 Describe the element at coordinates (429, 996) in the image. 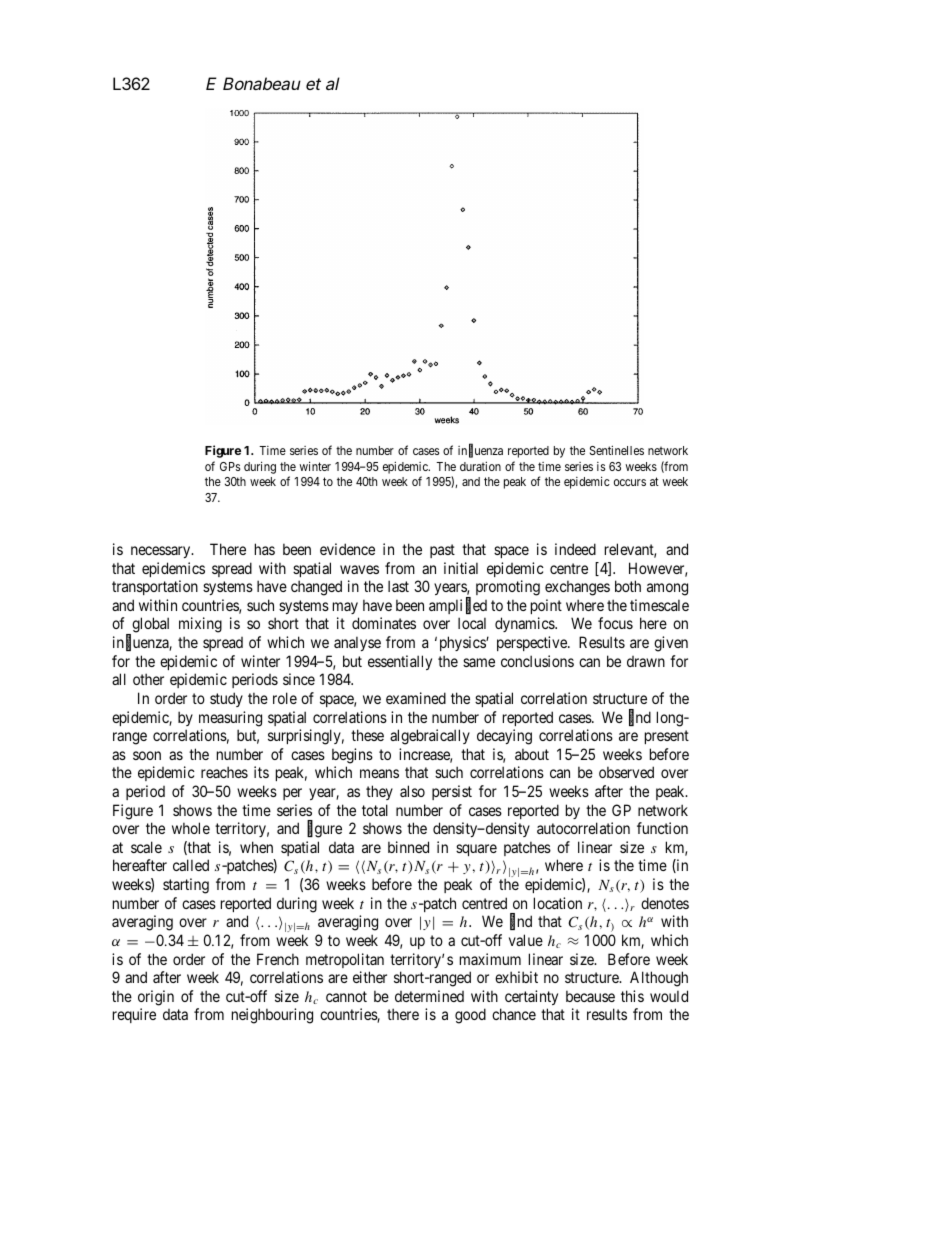

I see `determined` at that location.
